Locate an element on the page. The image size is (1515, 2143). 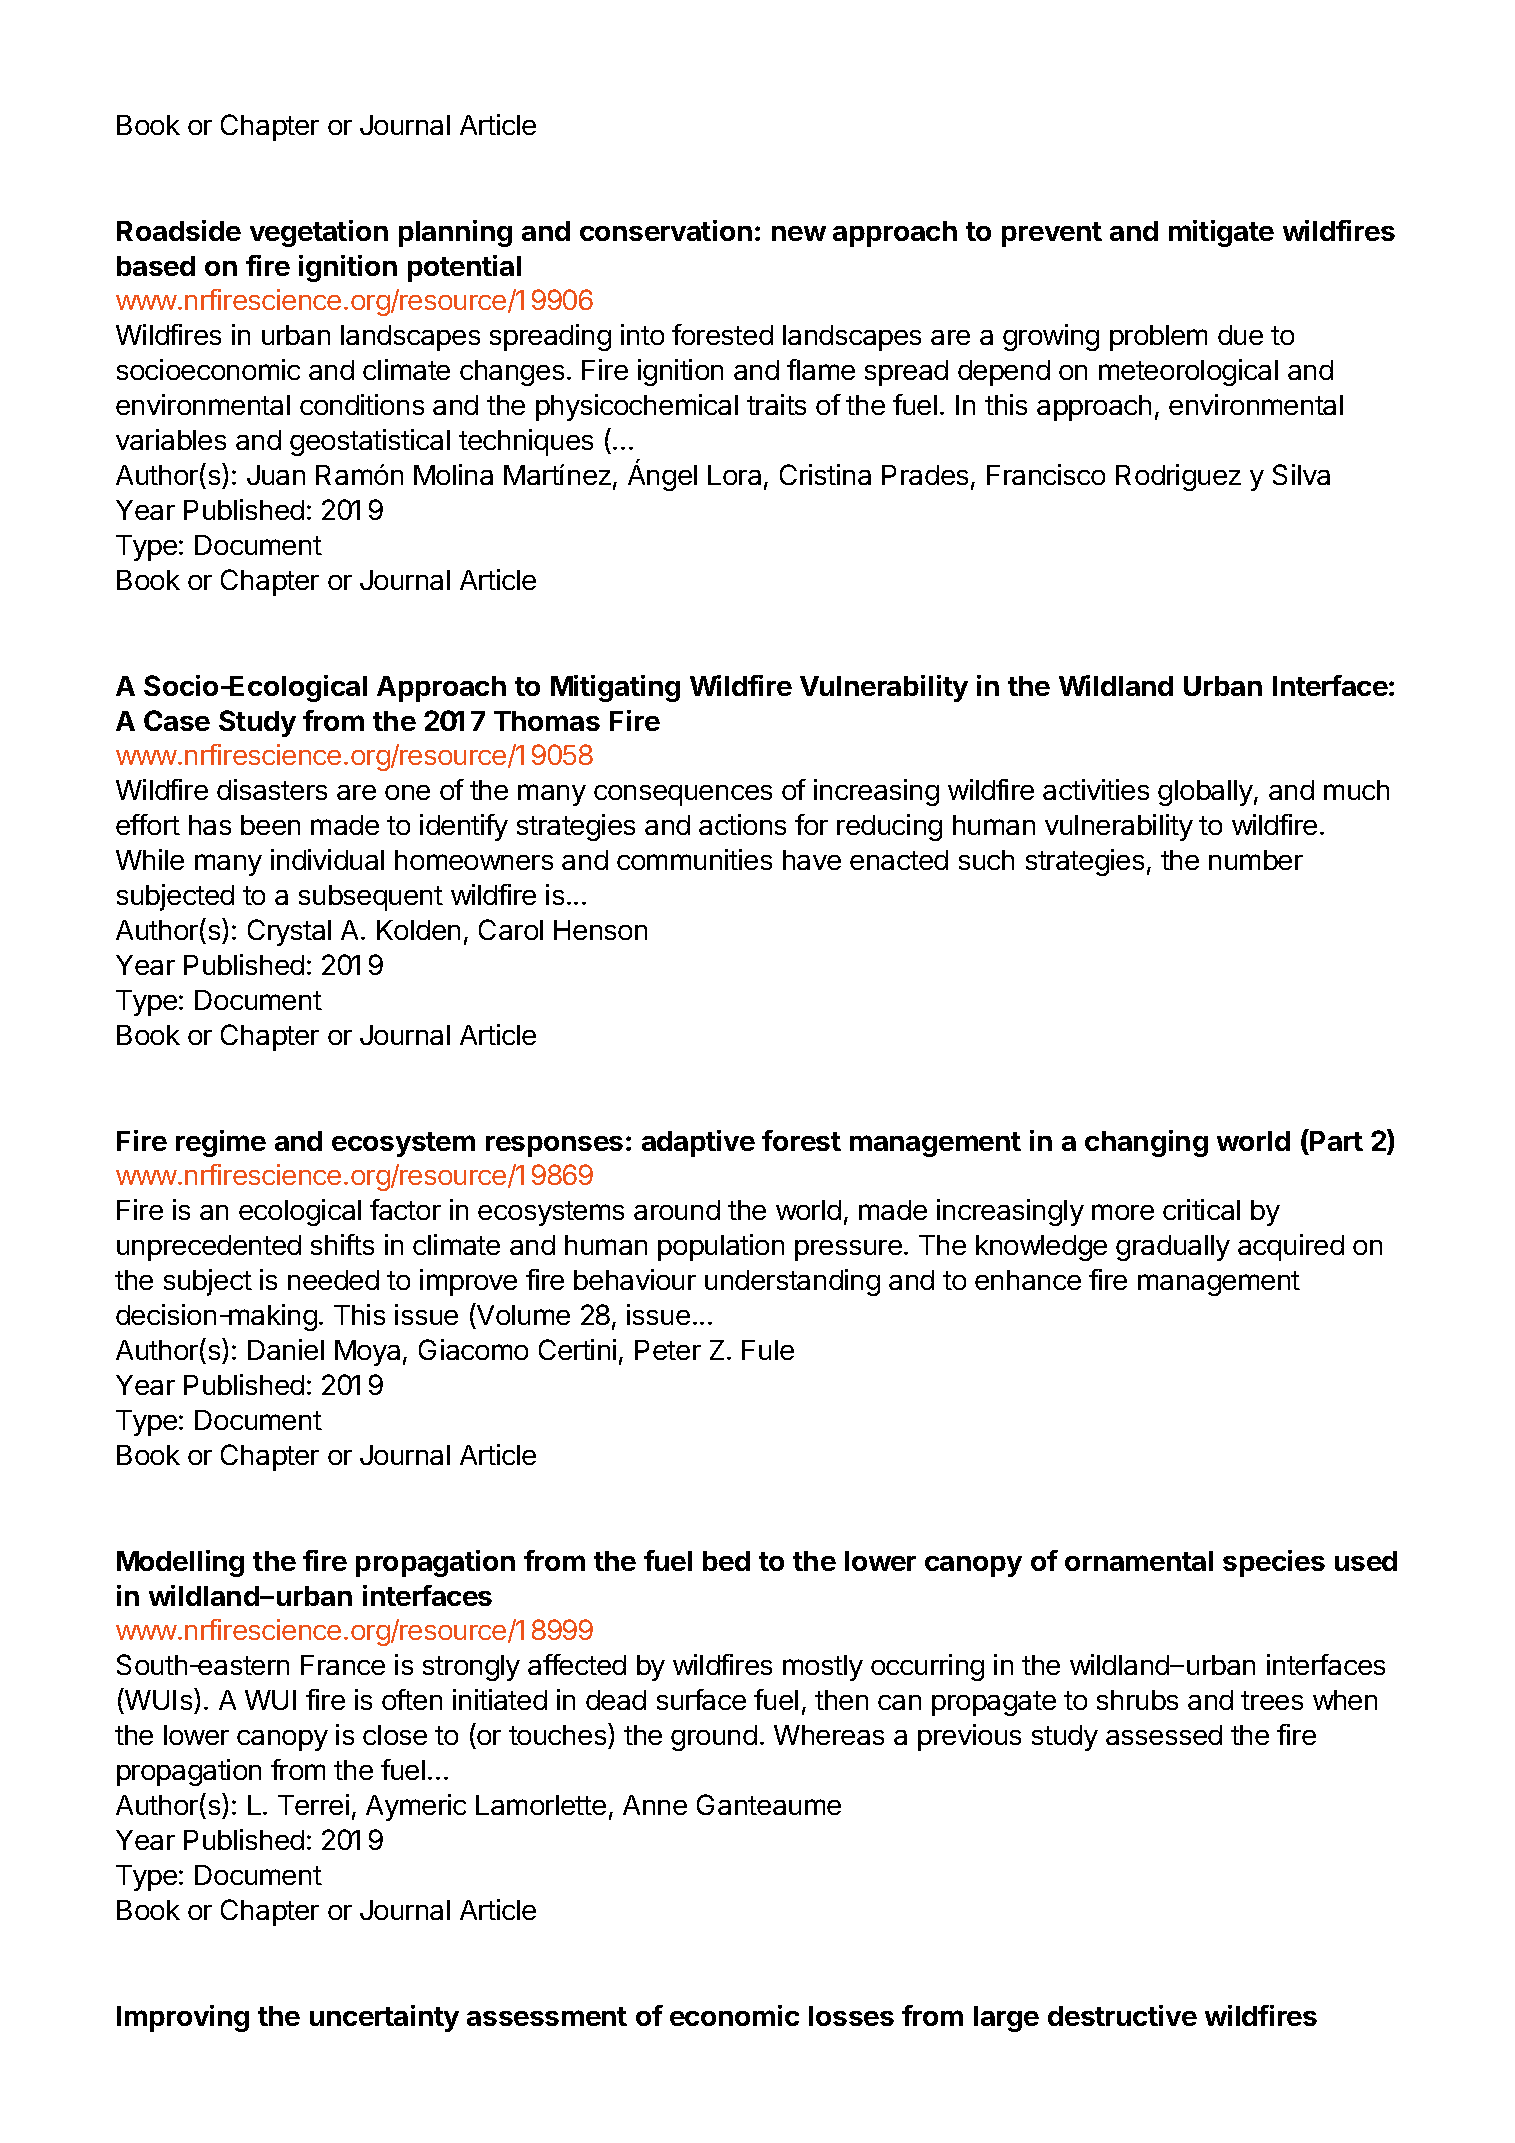
vegetation is located at coordinates (319, 233).
